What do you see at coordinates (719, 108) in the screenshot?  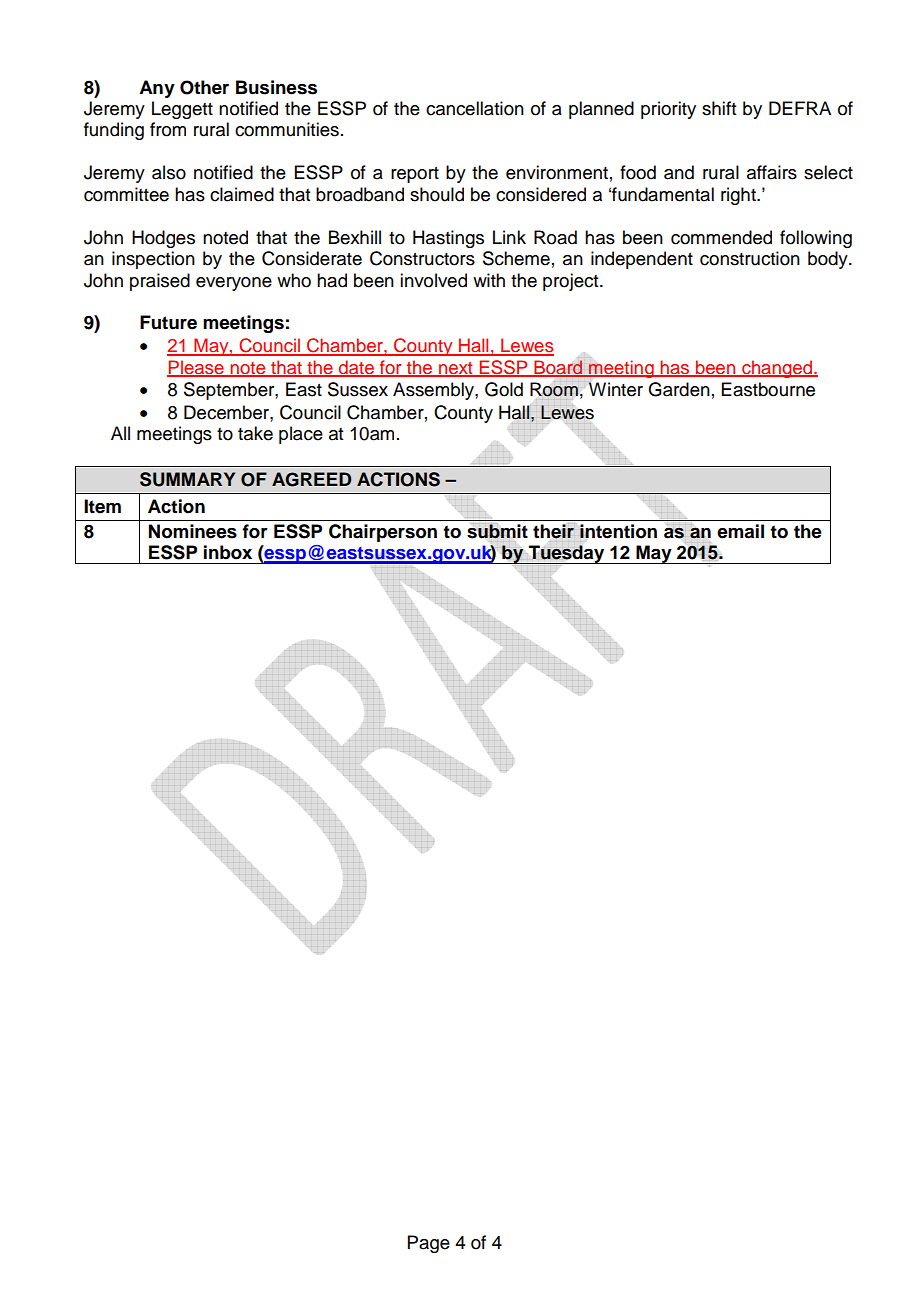 I see `shift` at bounding box center [719, 108].
